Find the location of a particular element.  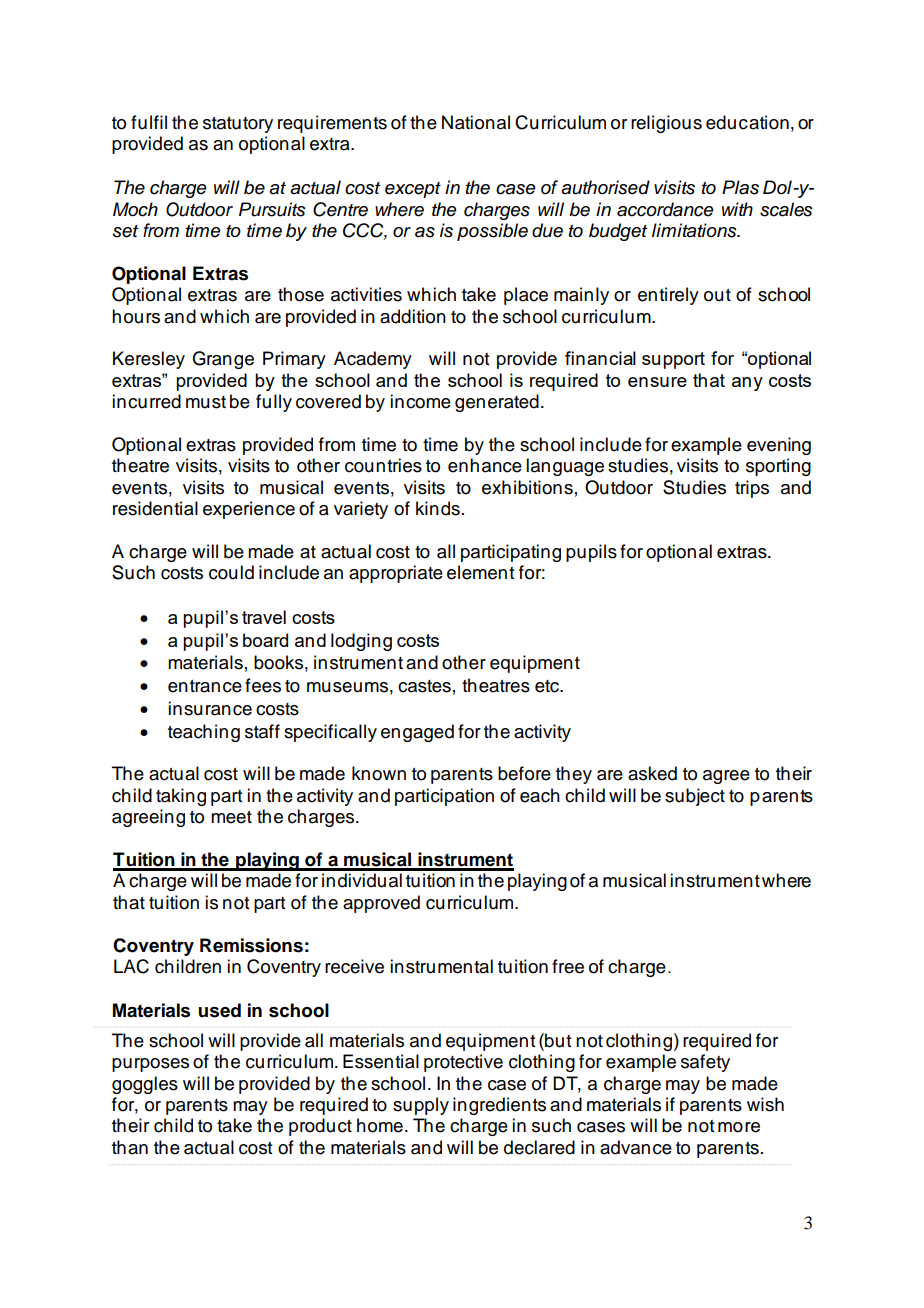

taking is located at coordinates (181, 797).
